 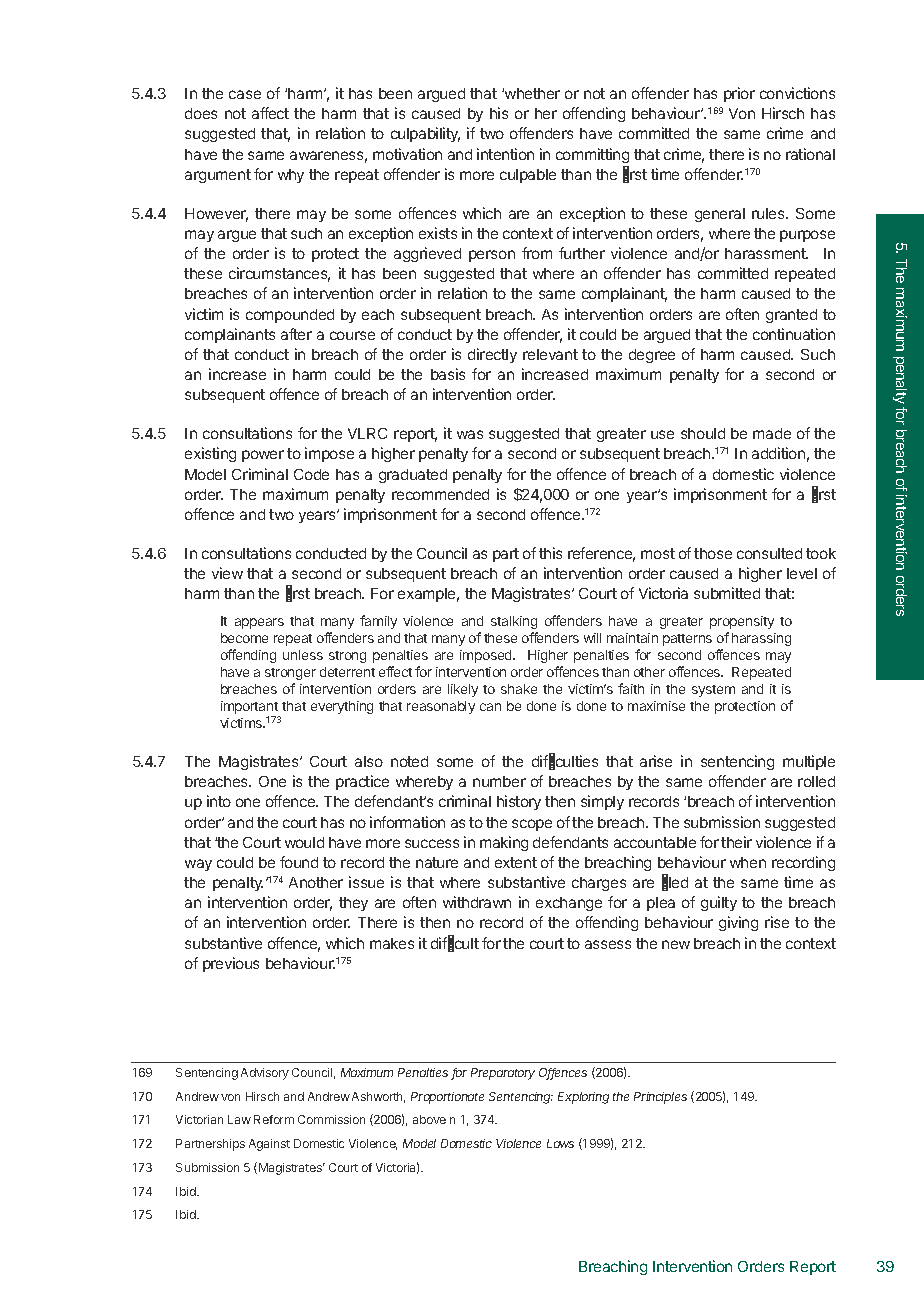 I want to click on affect, so click(x=270, y=113).
